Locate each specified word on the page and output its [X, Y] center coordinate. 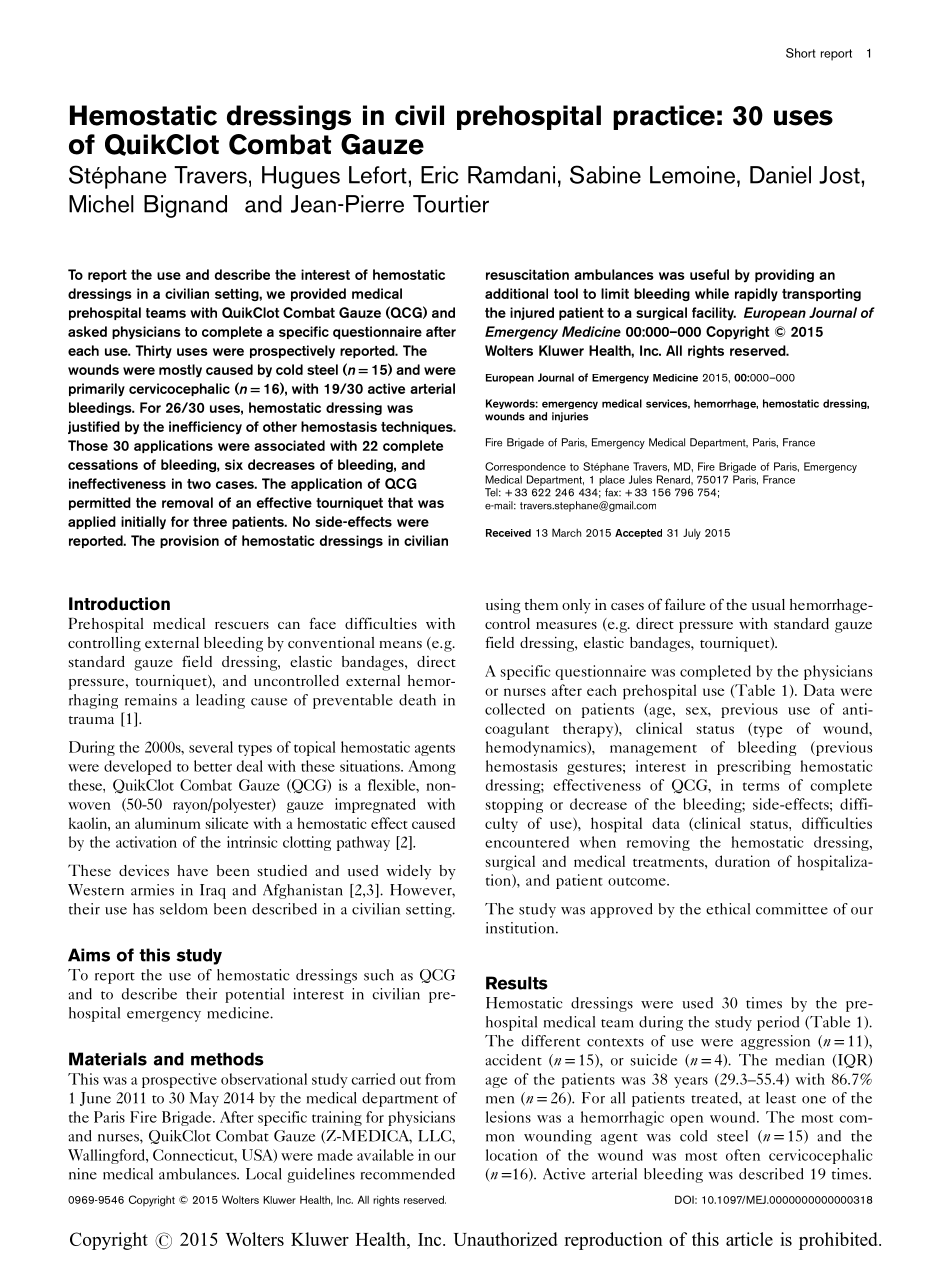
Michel [101, 204]
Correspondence [525, 467]
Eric [440, 175]
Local [264, 1174]
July [692, 534]
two [199, 484]
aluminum [168, 823]
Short [801, 53]
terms [761, 786]
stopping [514, 805]
